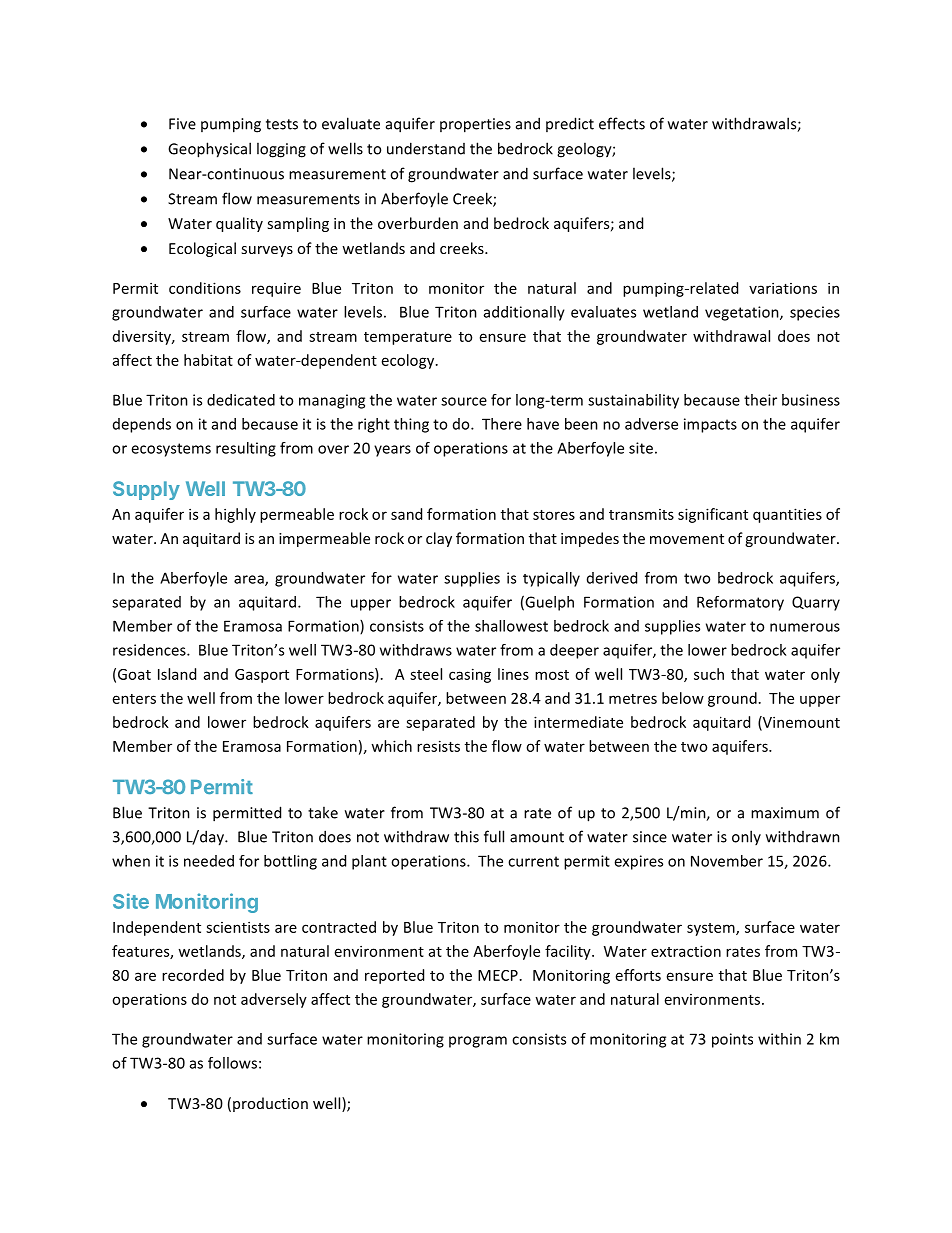 This page has width=952, height=1233. Describe the element at coordinates (209, 150) in the page. I see `Geophysical` at that location.
